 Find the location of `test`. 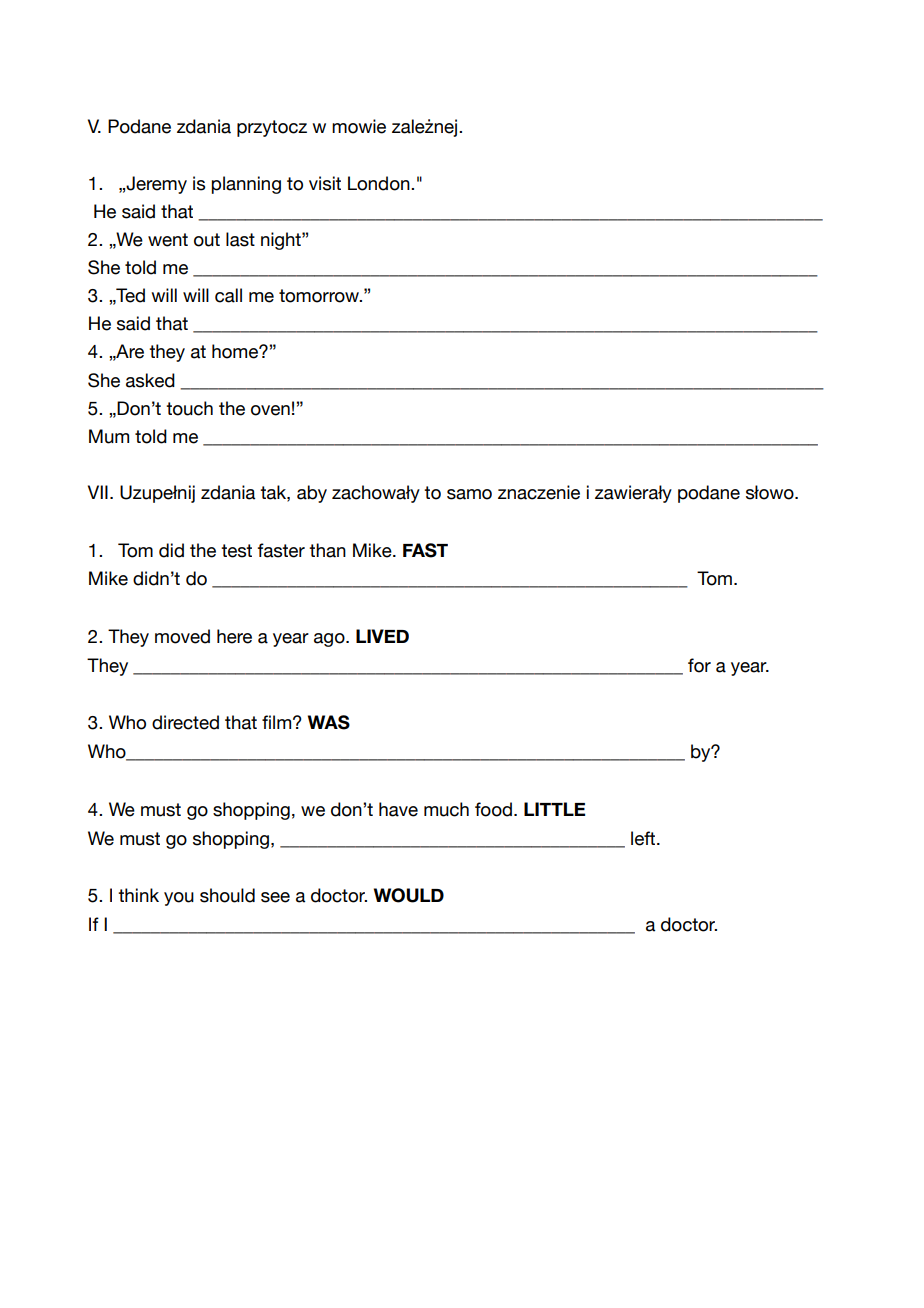

test is located at coordinates (236, 551).
